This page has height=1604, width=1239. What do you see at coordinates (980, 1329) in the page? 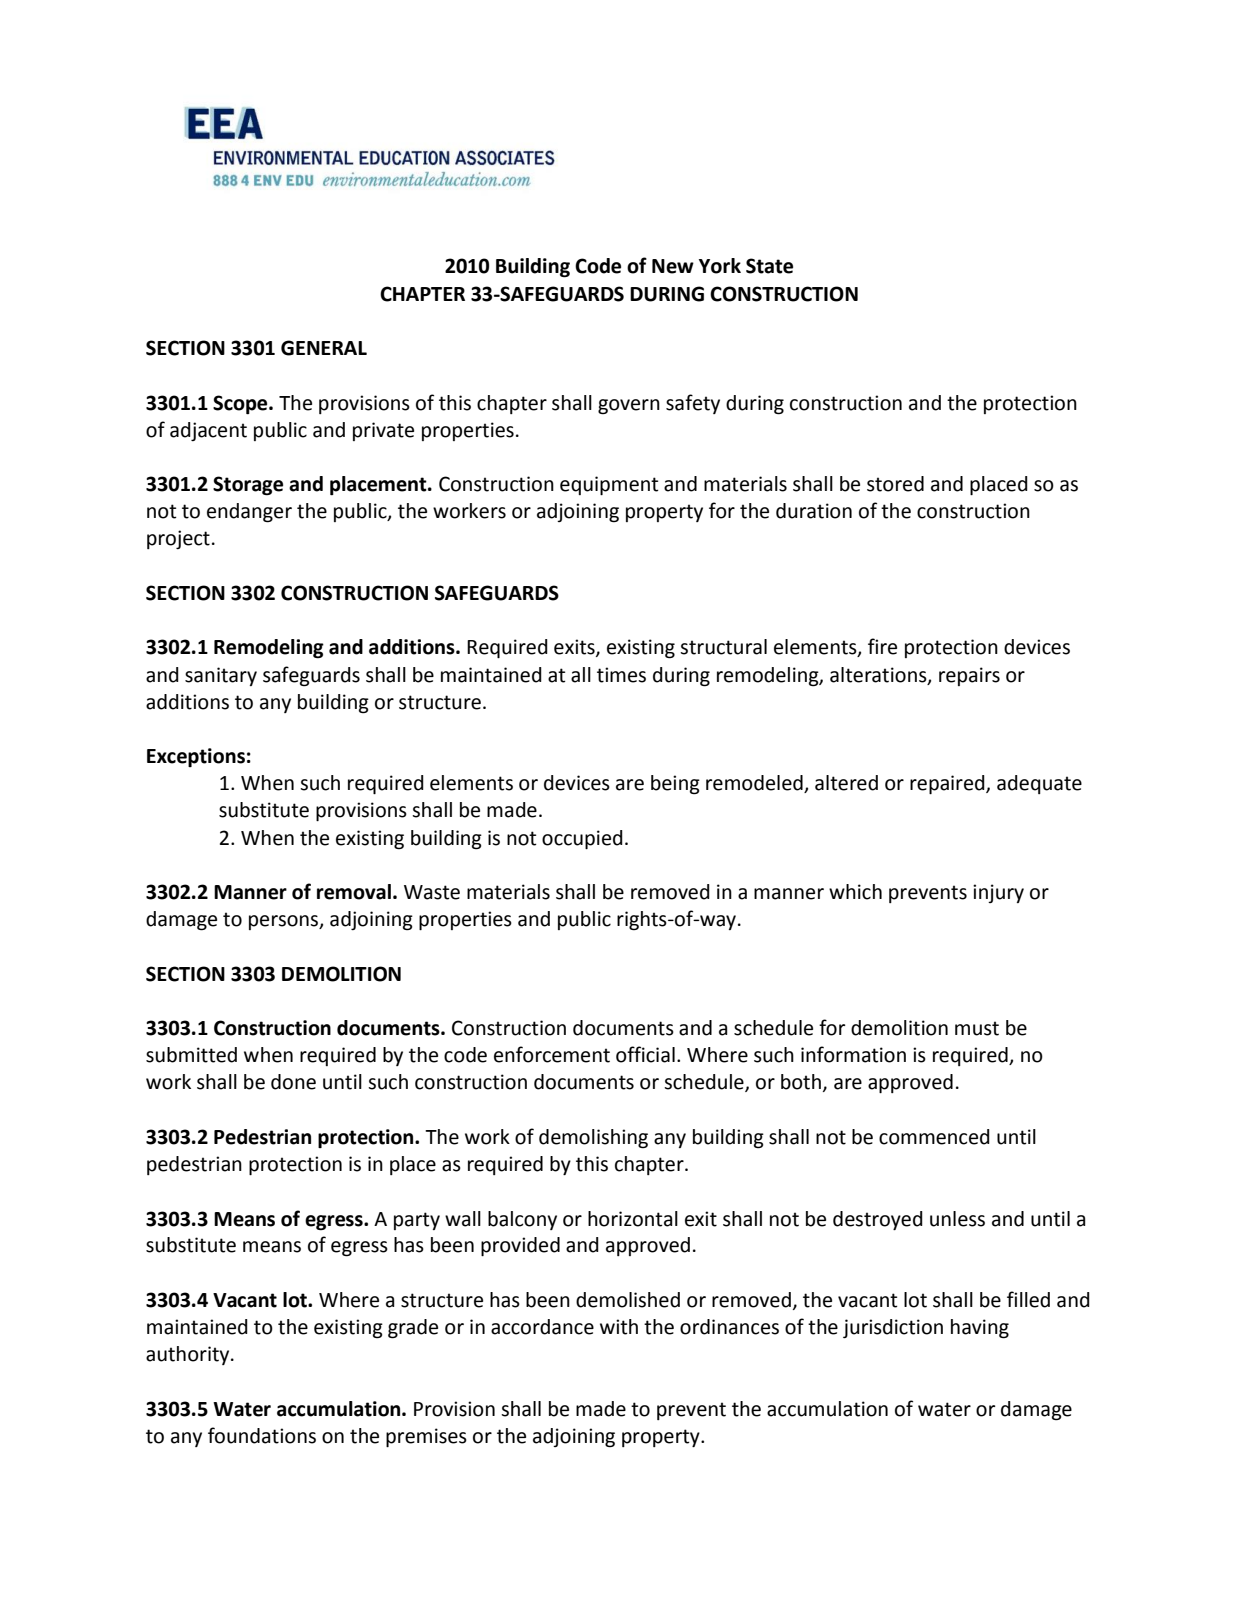
I see `having` at bounding box center [980, 1329].
